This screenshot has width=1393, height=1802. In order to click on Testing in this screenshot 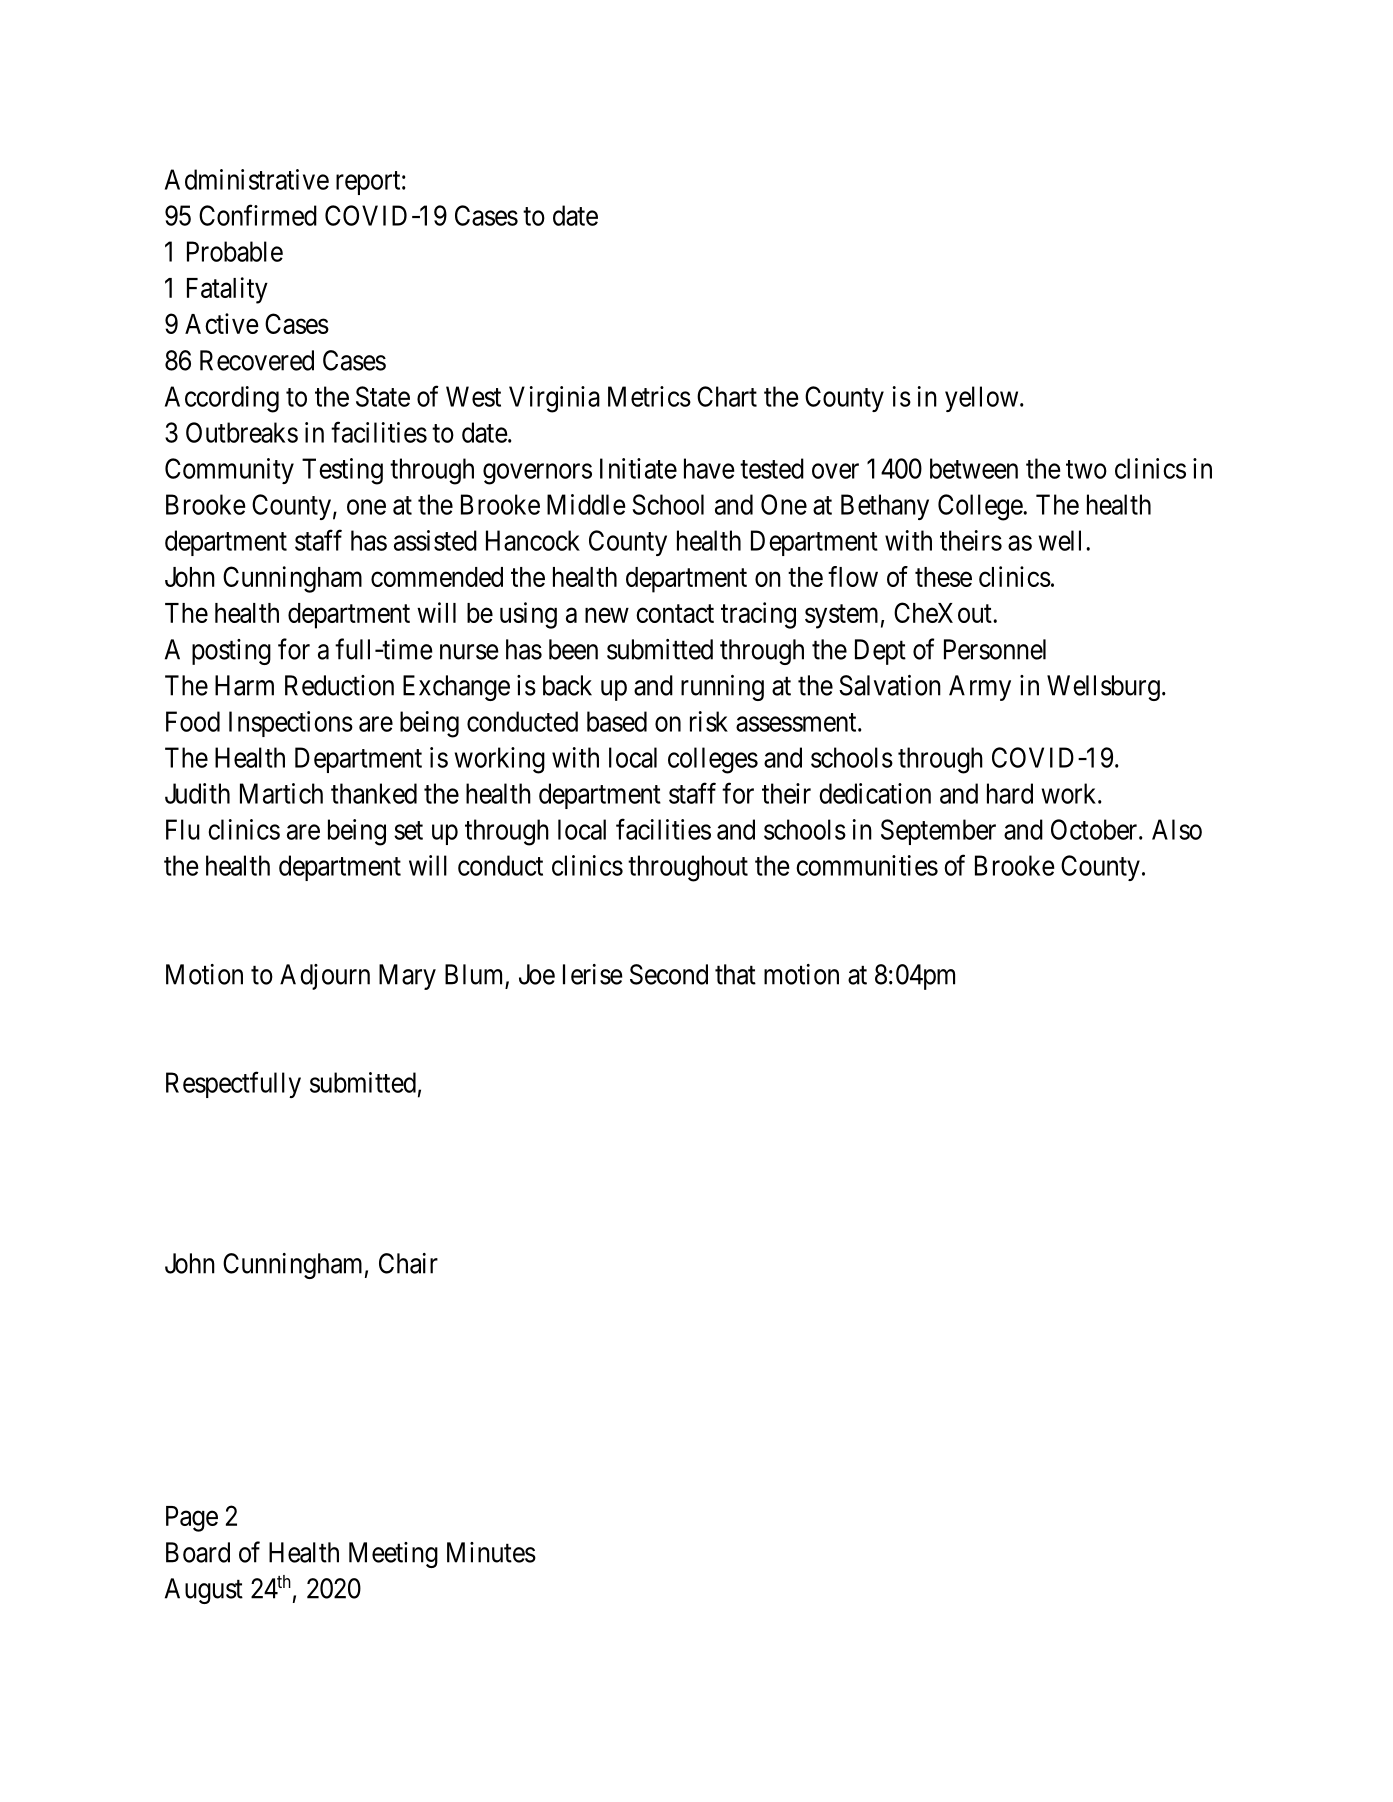, I will do `click(342, 471)`.
